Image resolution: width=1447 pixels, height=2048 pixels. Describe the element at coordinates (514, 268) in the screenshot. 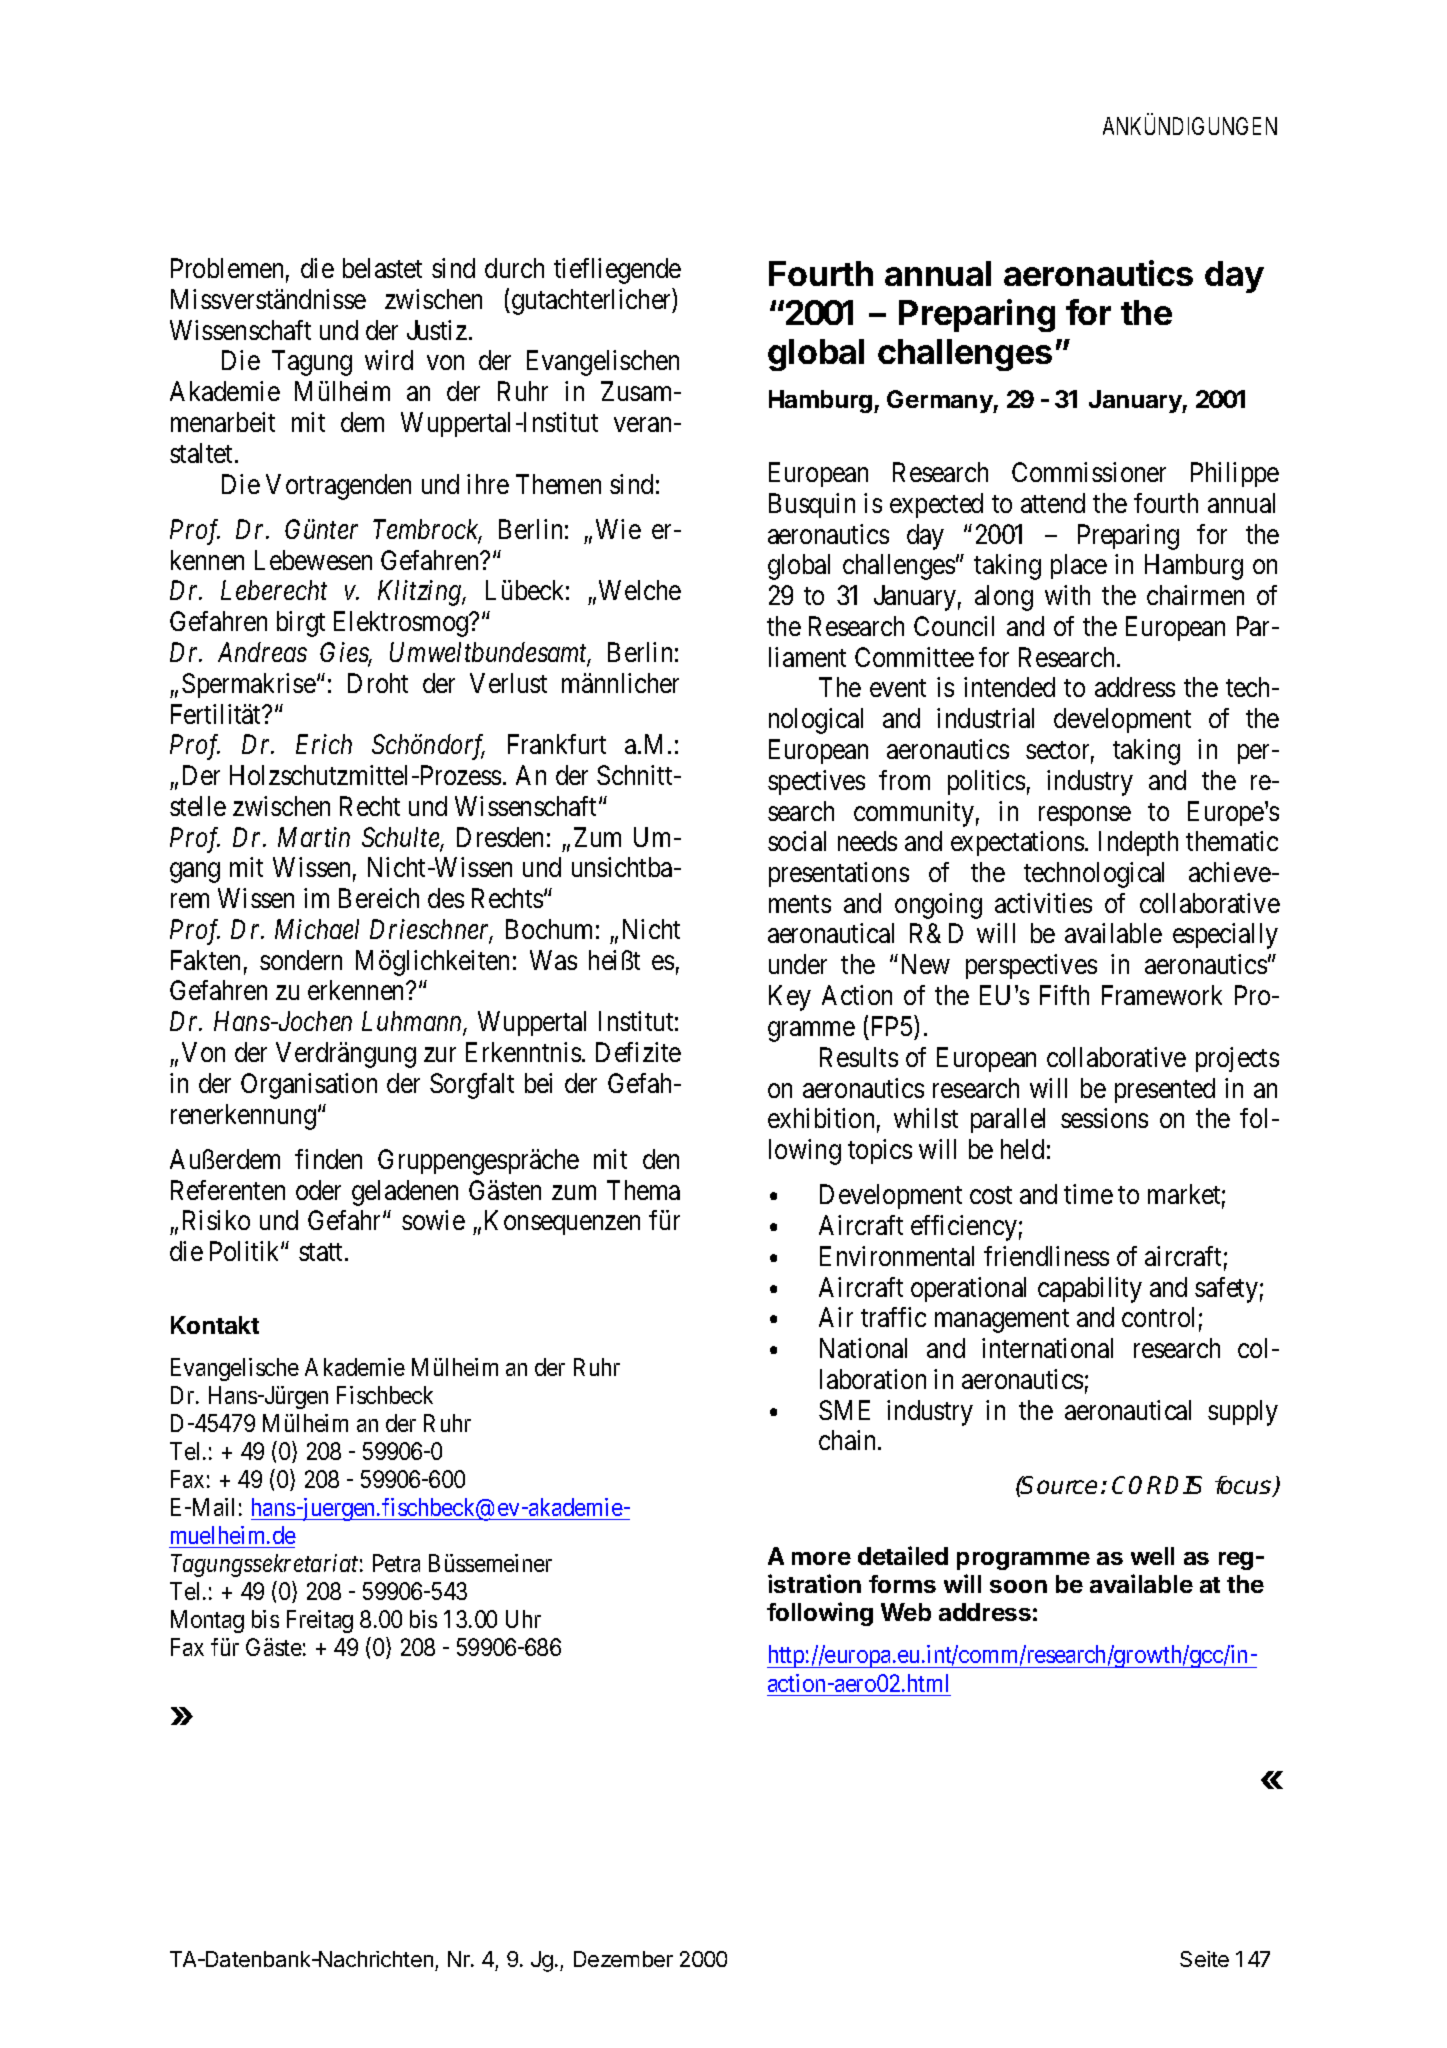

I see `durch` at that location.
